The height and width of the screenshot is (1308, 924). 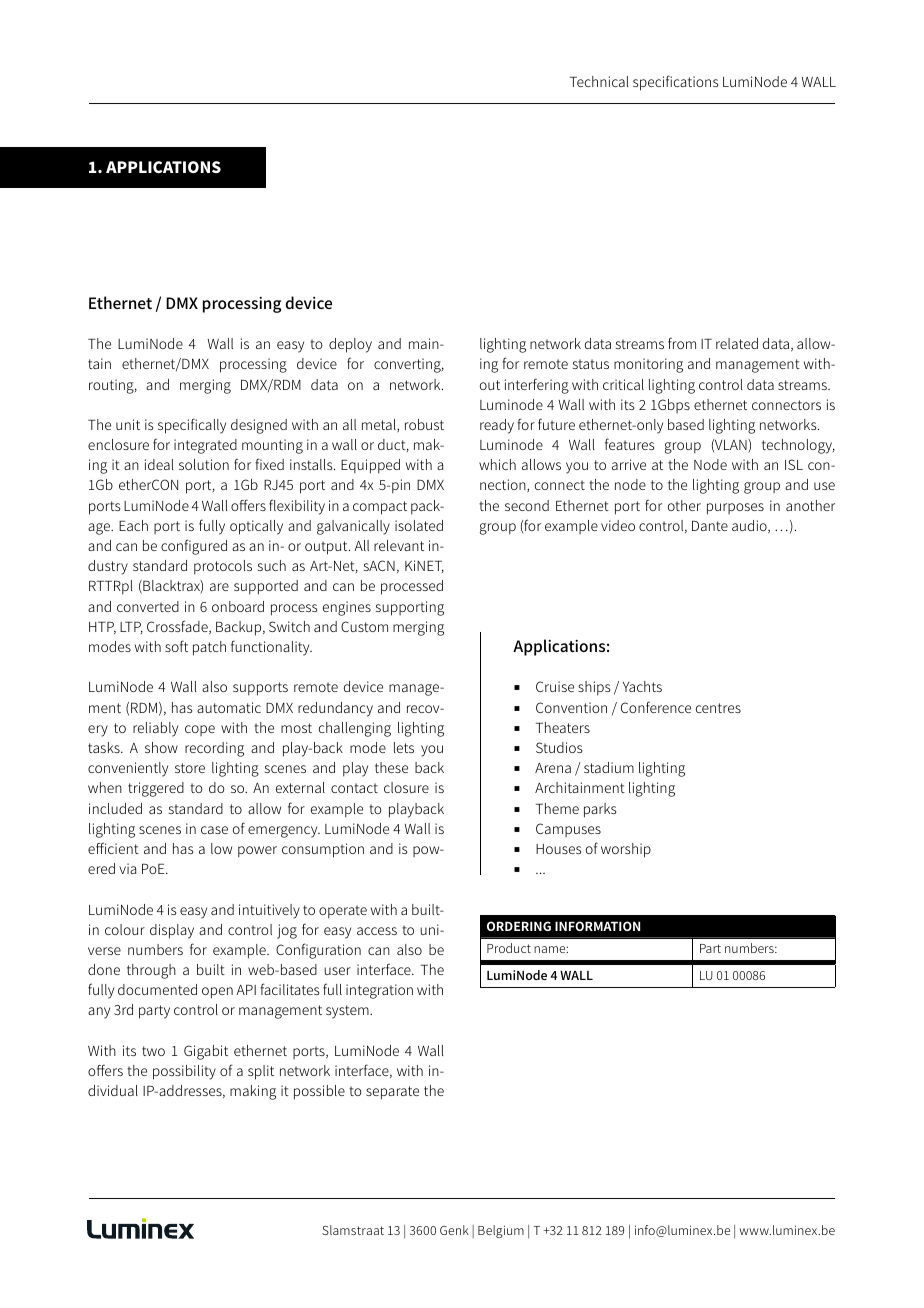 I want to click on separate, so click(x=392, y=1093).
